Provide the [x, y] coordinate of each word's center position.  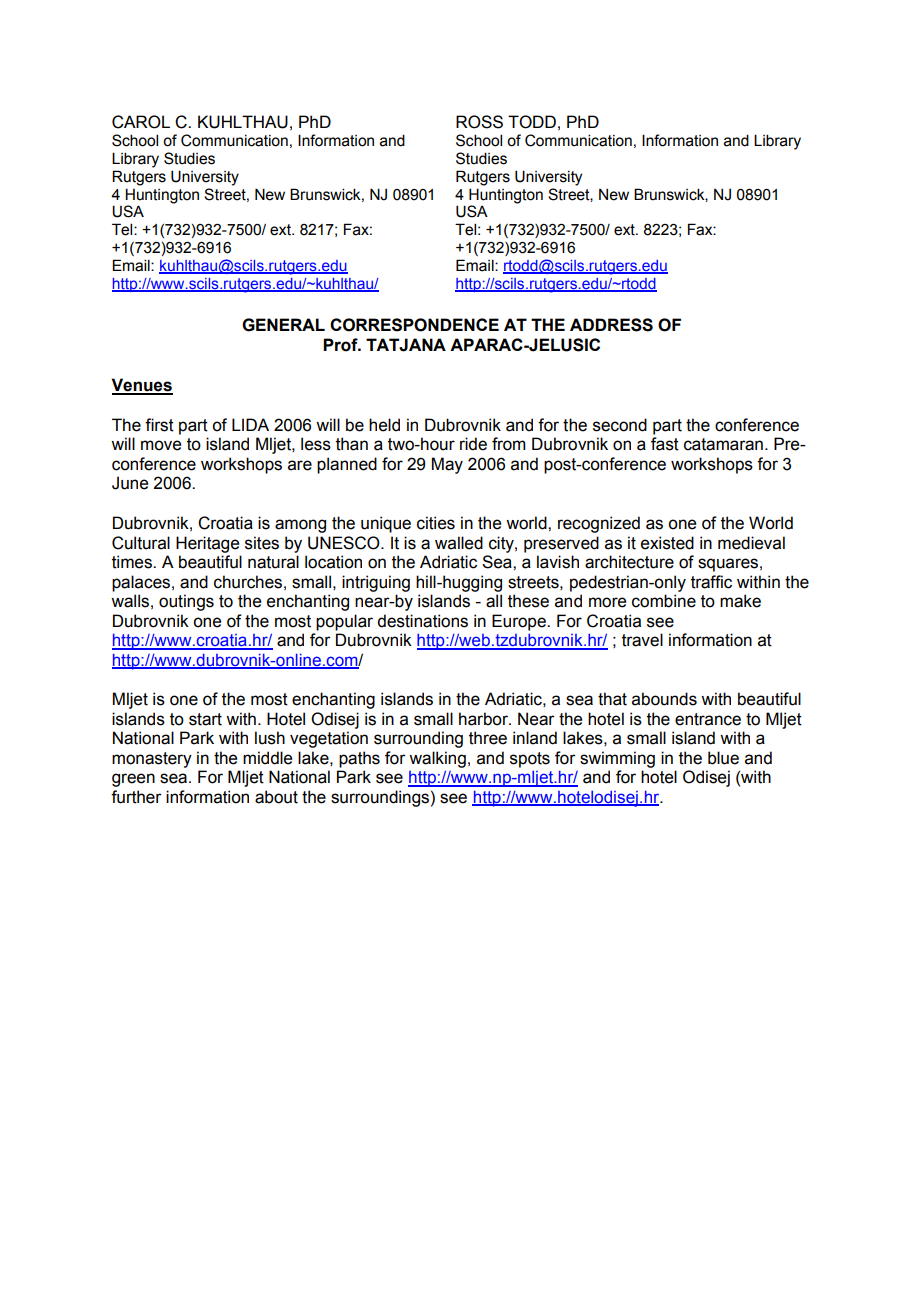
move [161, 445]
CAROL [141, 122]
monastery [152, 760]
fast [665, 444]
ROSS [479, 122]
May [447, 465]
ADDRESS [611, 325]
